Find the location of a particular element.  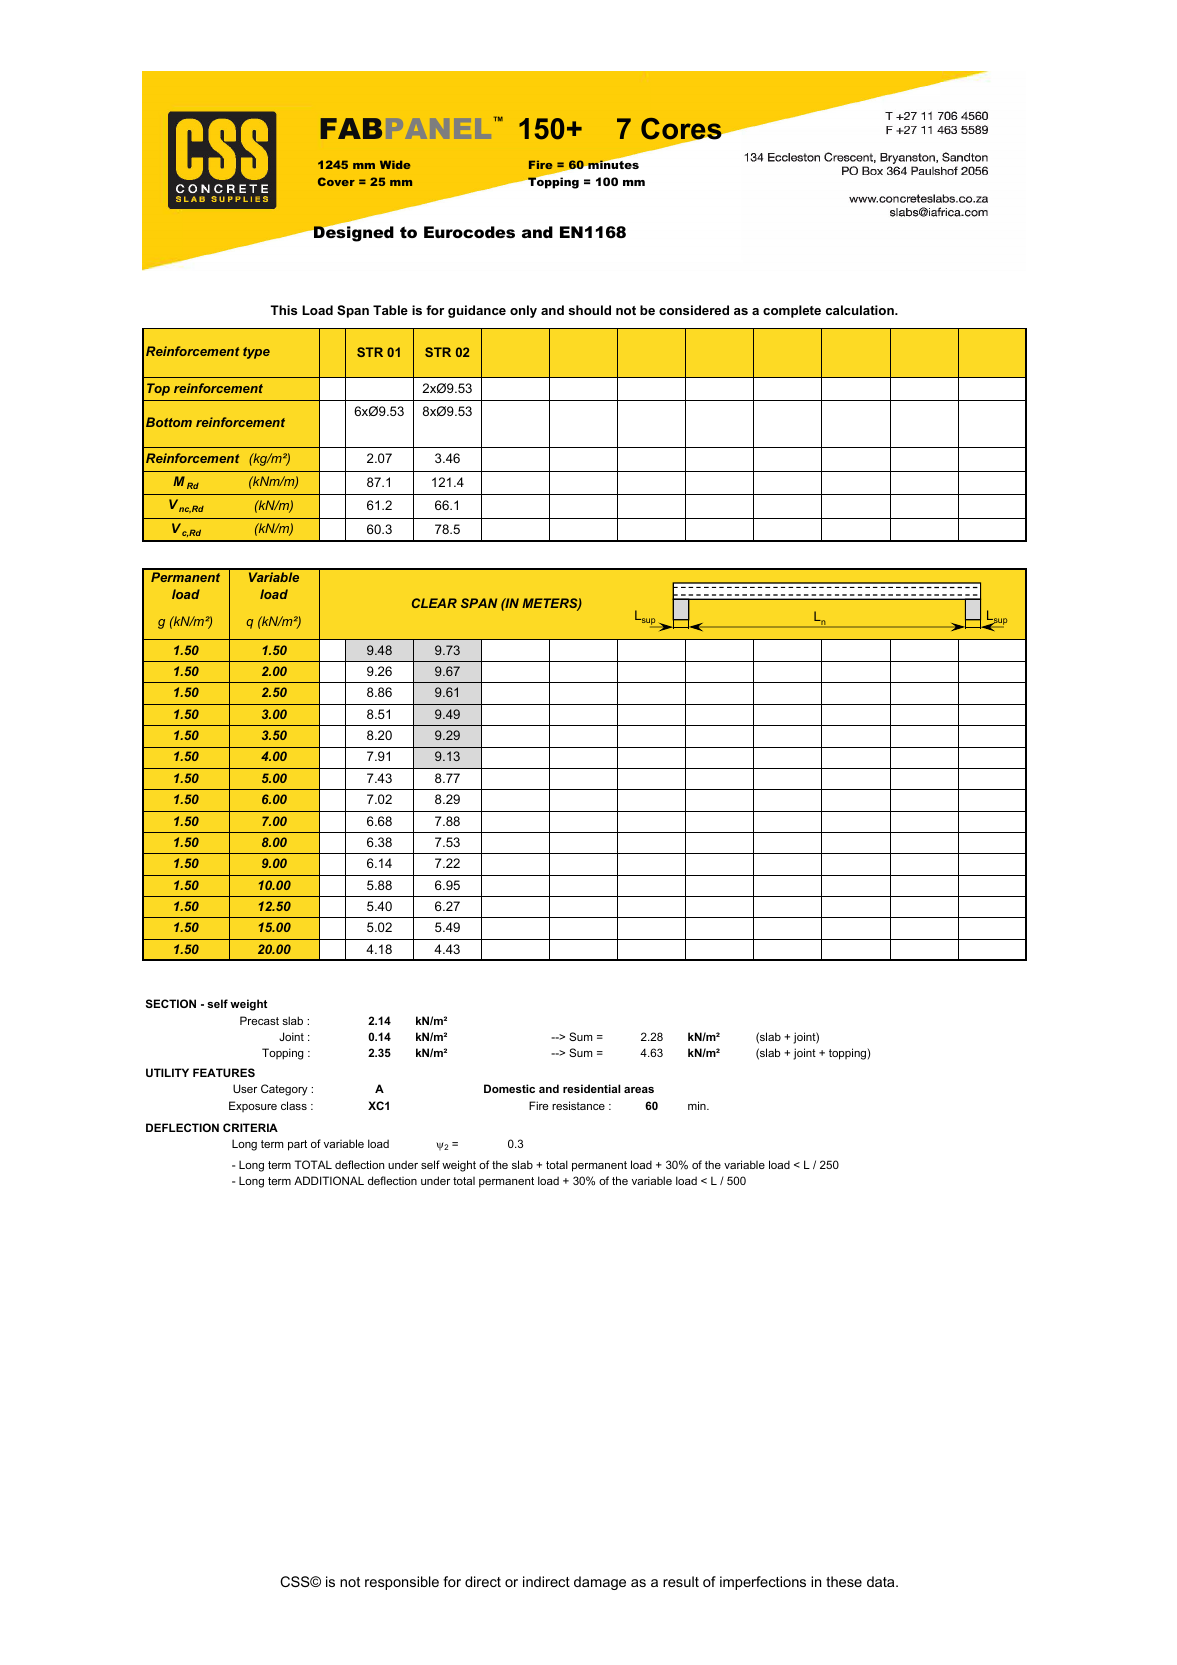

Cover is located at coordinates (336, 181).
